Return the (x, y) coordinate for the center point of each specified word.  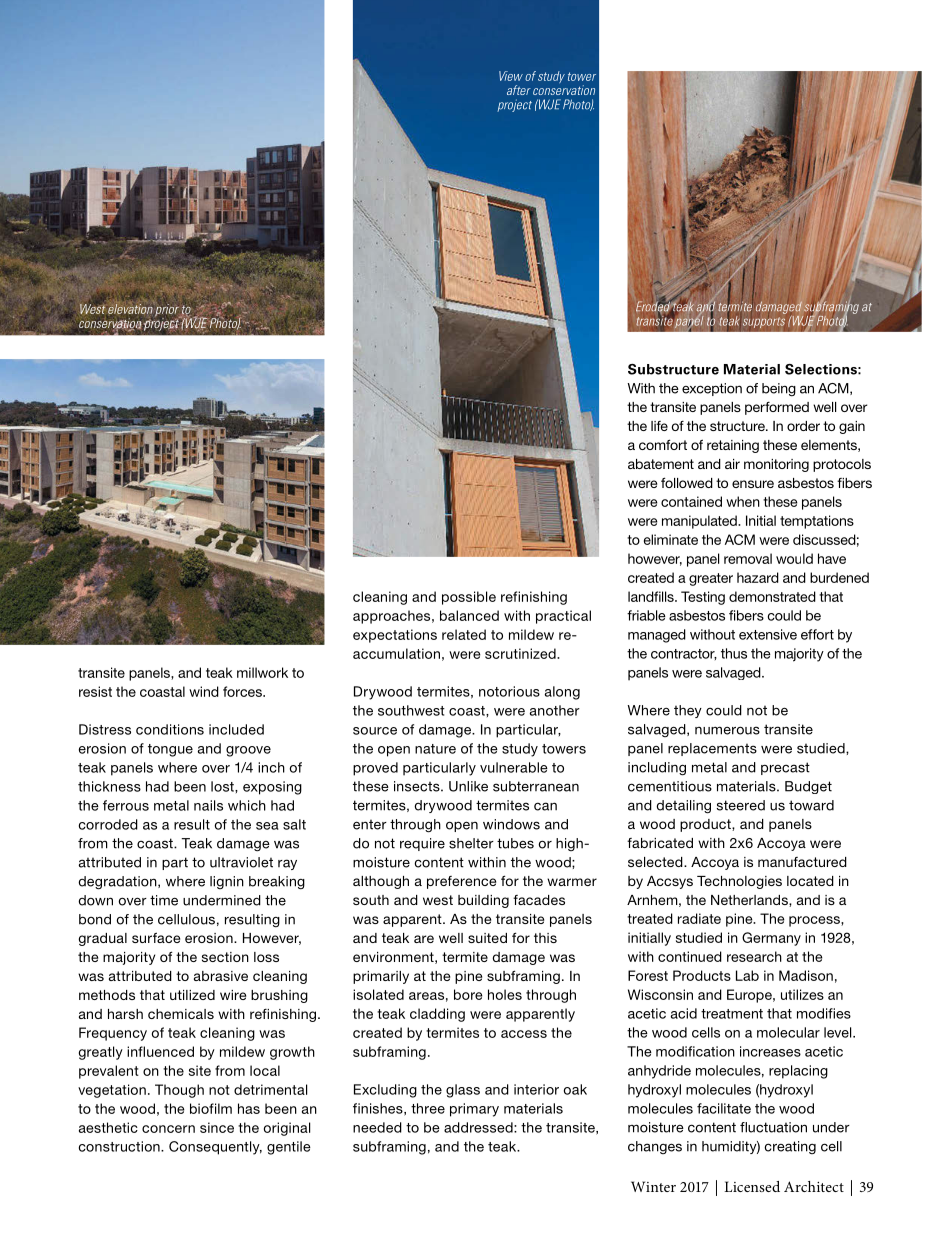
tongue (170, 750)
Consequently (215, 1148)
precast (785, 768)
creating (790, 1147)
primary (474, 1110)
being (779, 390)
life (659, 426)
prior (168, 311)
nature (435, 749)
